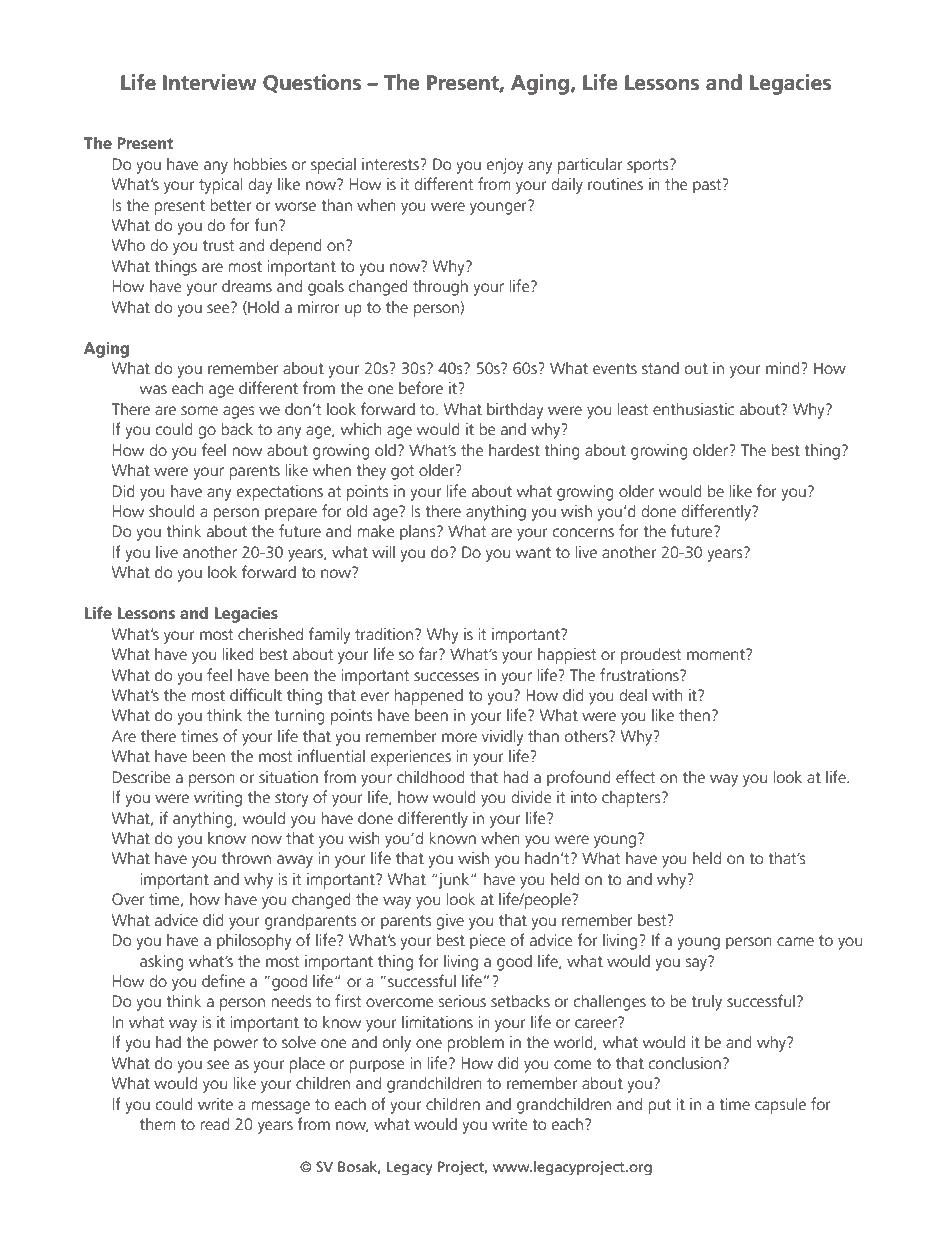 This image has width=952, height=1233. I want to click on some, so click(199, 410).
